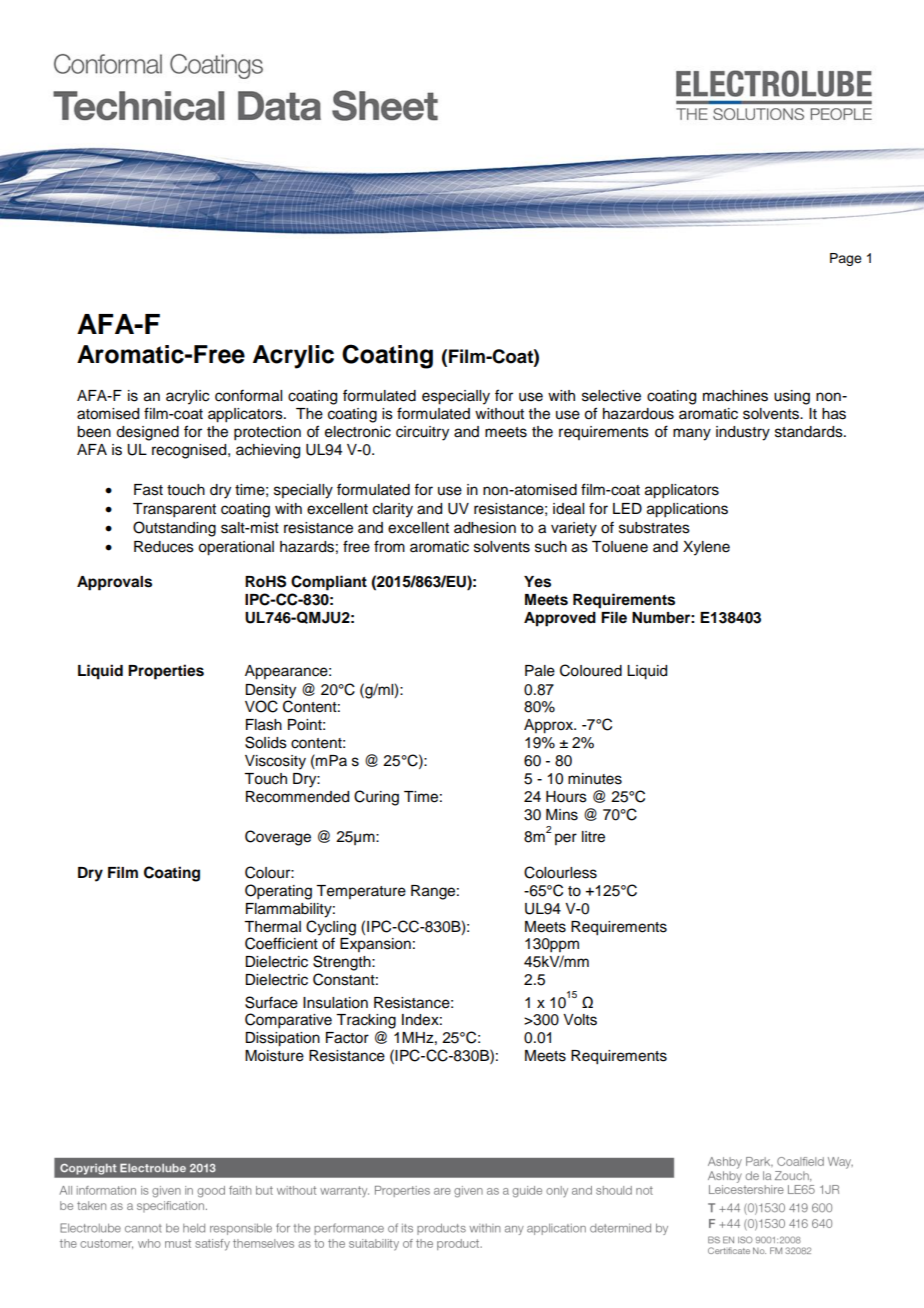  I want to click on Dissipation, so click(282, 1039).
